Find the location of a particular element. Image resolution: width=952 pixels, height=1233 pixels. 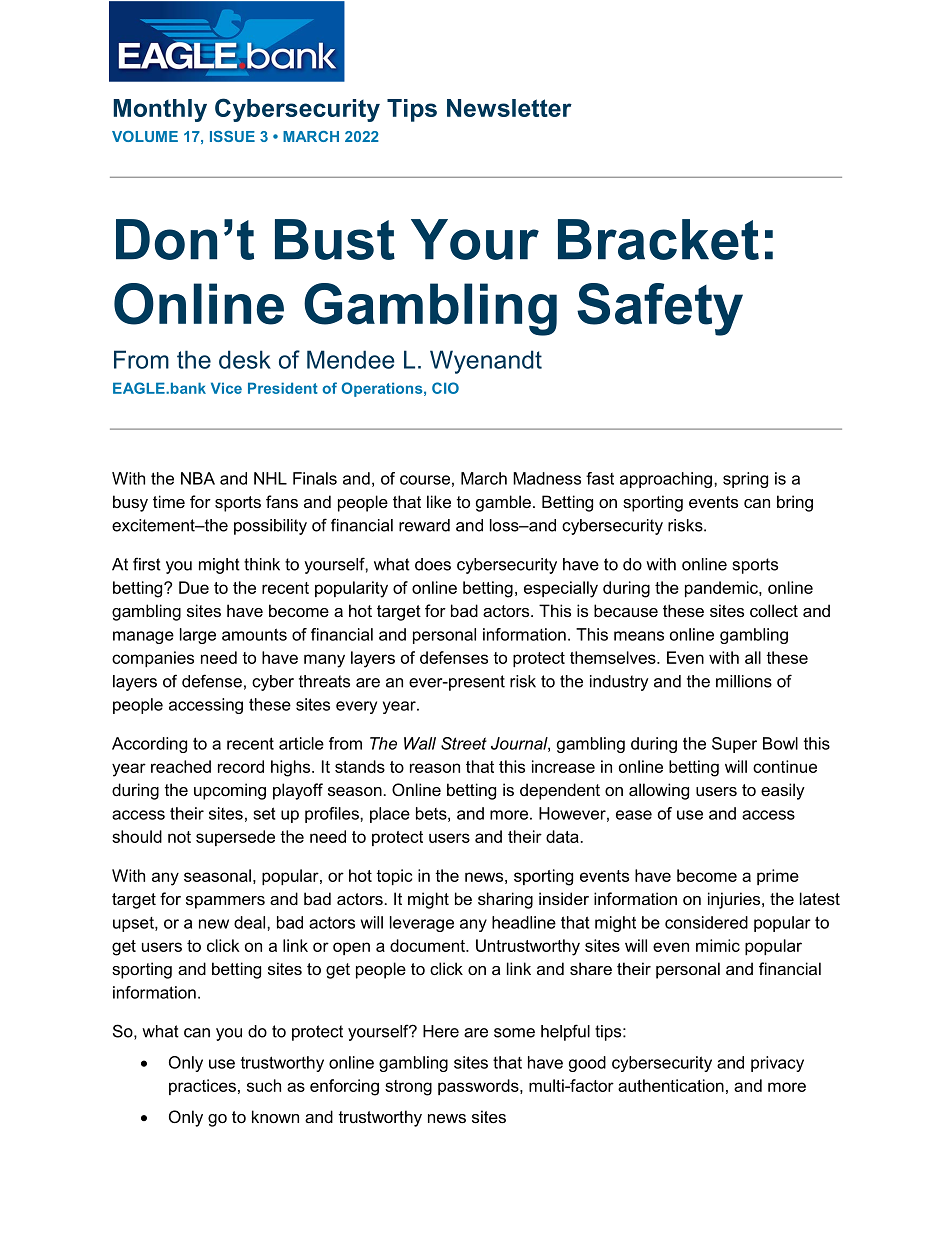

Safety is located at coordinates (660, 309).
